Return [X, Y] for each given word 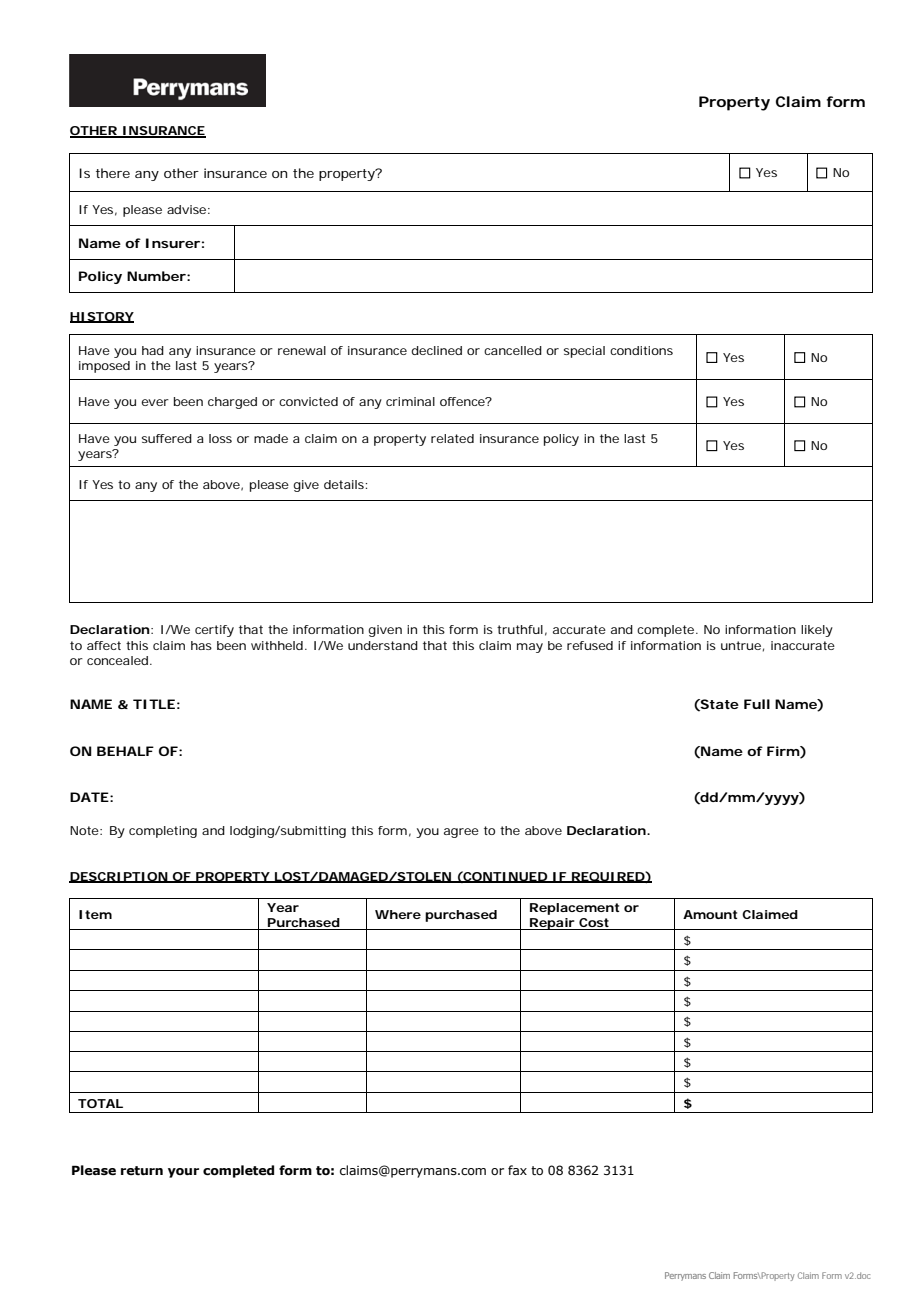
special [584, 352]
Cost [594, 922]
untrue [741, 645]
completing [163, 832]
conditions [641, 350]
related [452, 438]
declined [436, 350]
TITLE [154, 704]
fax [517, 1170]
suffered [167, 438]
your [183, 1173]
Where [398, 914]
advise [186, 209]
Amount [710, 914]
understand [383, 645]
